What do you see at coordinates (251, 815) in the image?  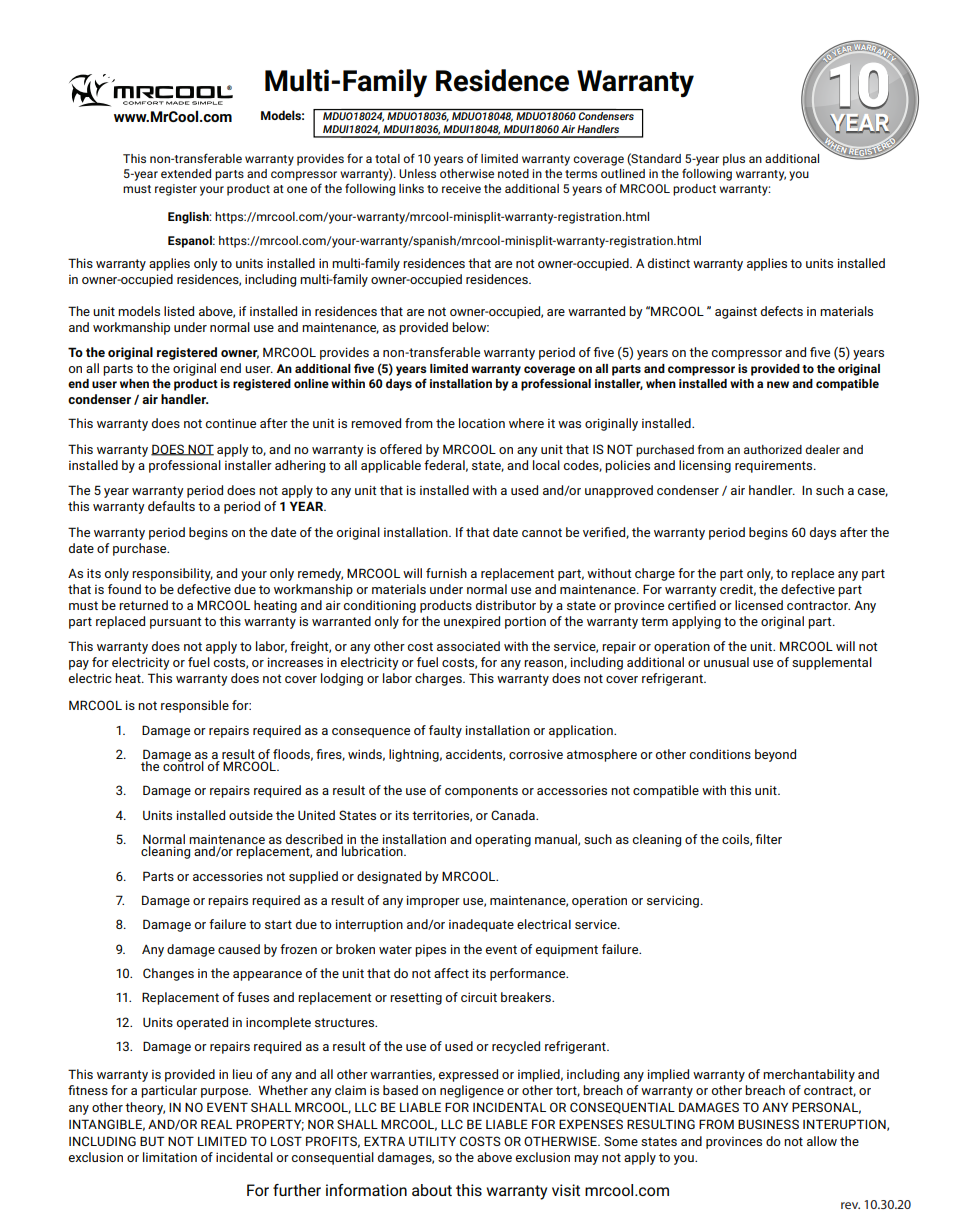 I see `outside` at bounding box center [251, 815].
